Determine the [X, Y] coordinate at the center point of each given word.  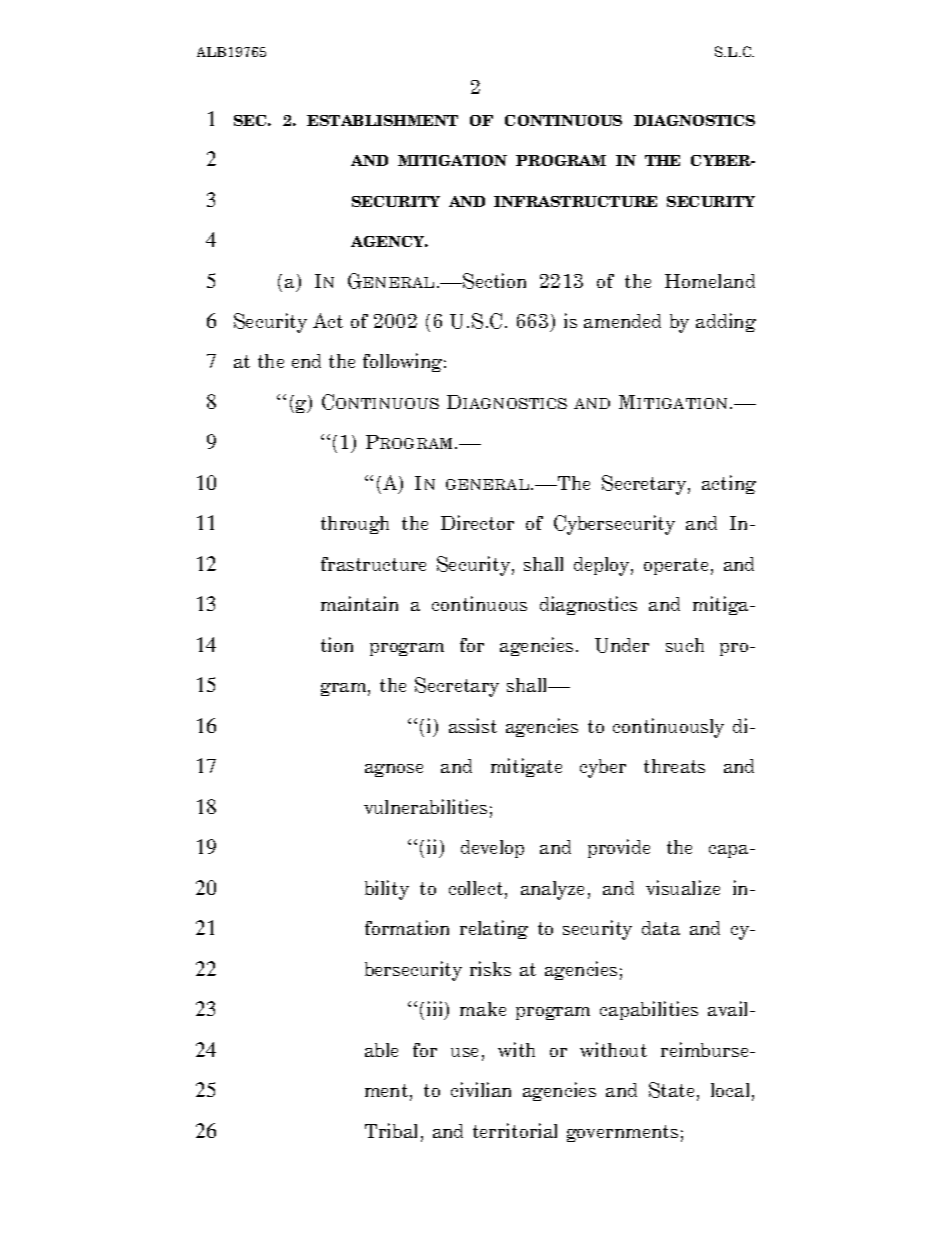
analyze [552, 890]
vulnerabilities [425, 806]
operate [676, 566]
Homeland [710, 281]
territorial [515, 1130]
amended [622, 321]
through [355, 525]
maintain [359, 603]
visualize [683, 887]
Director [477, 522]
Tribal [391, 1130]
